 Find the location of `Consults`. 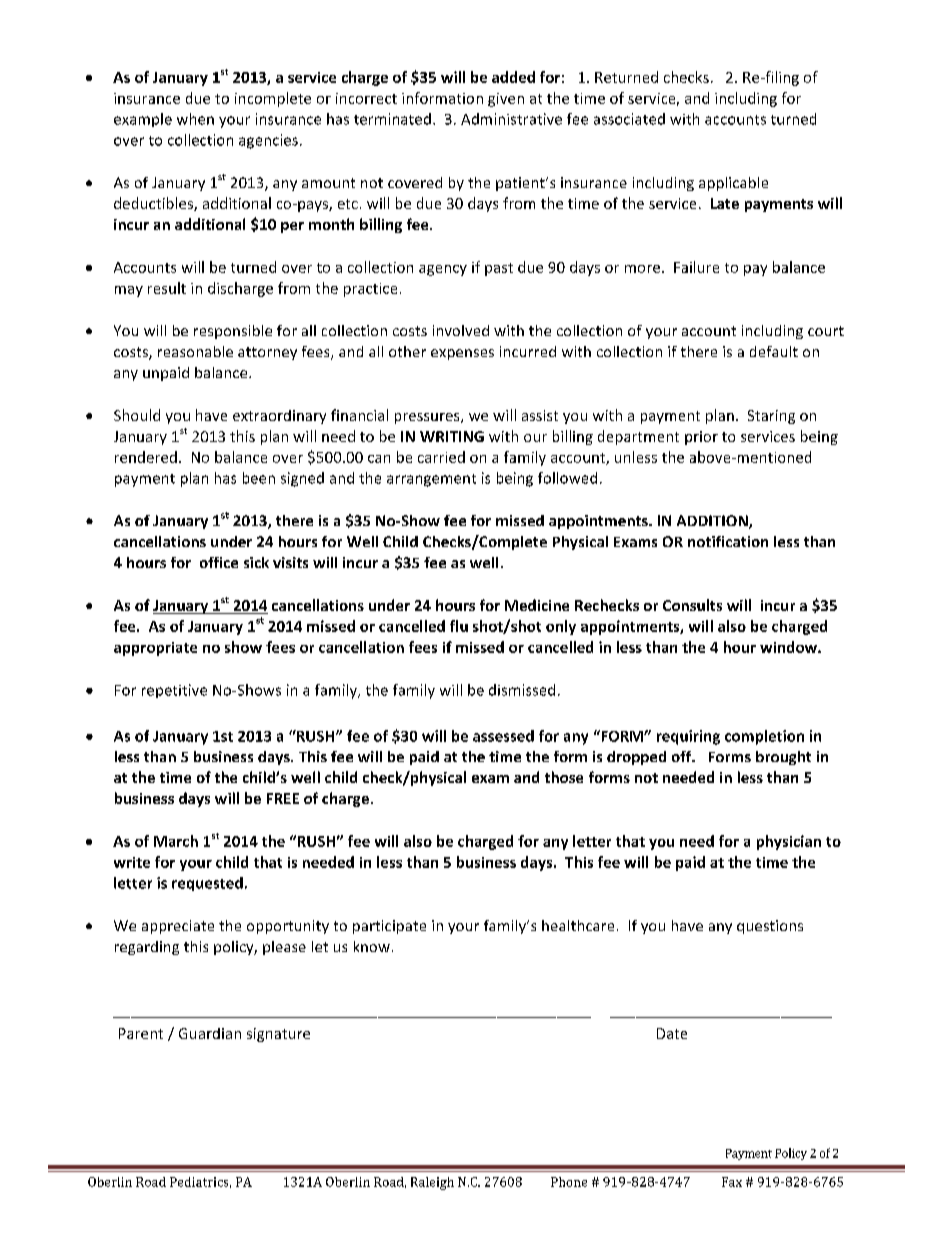

Consults is located at coordinates (692, 605).
